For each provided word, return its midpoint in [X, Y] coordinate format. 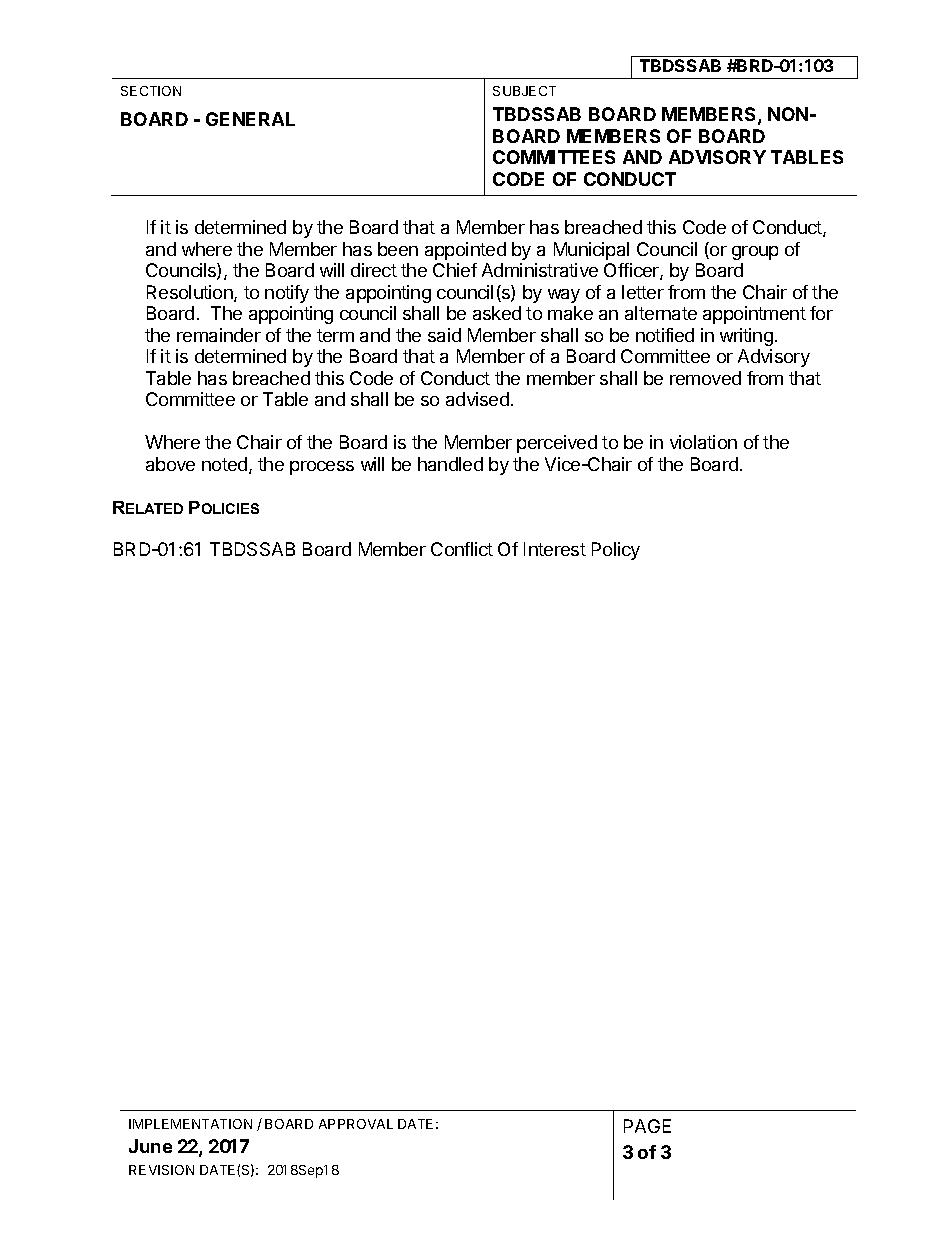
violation [703, 442]
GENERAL [250, 119]
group [755, 253]
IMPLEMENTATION [190, 1124]
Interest [555, 549]
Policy [616, 551]
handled [450, 464]
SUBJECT [524, 91]
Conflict [462, 549]
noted [226, 465]
